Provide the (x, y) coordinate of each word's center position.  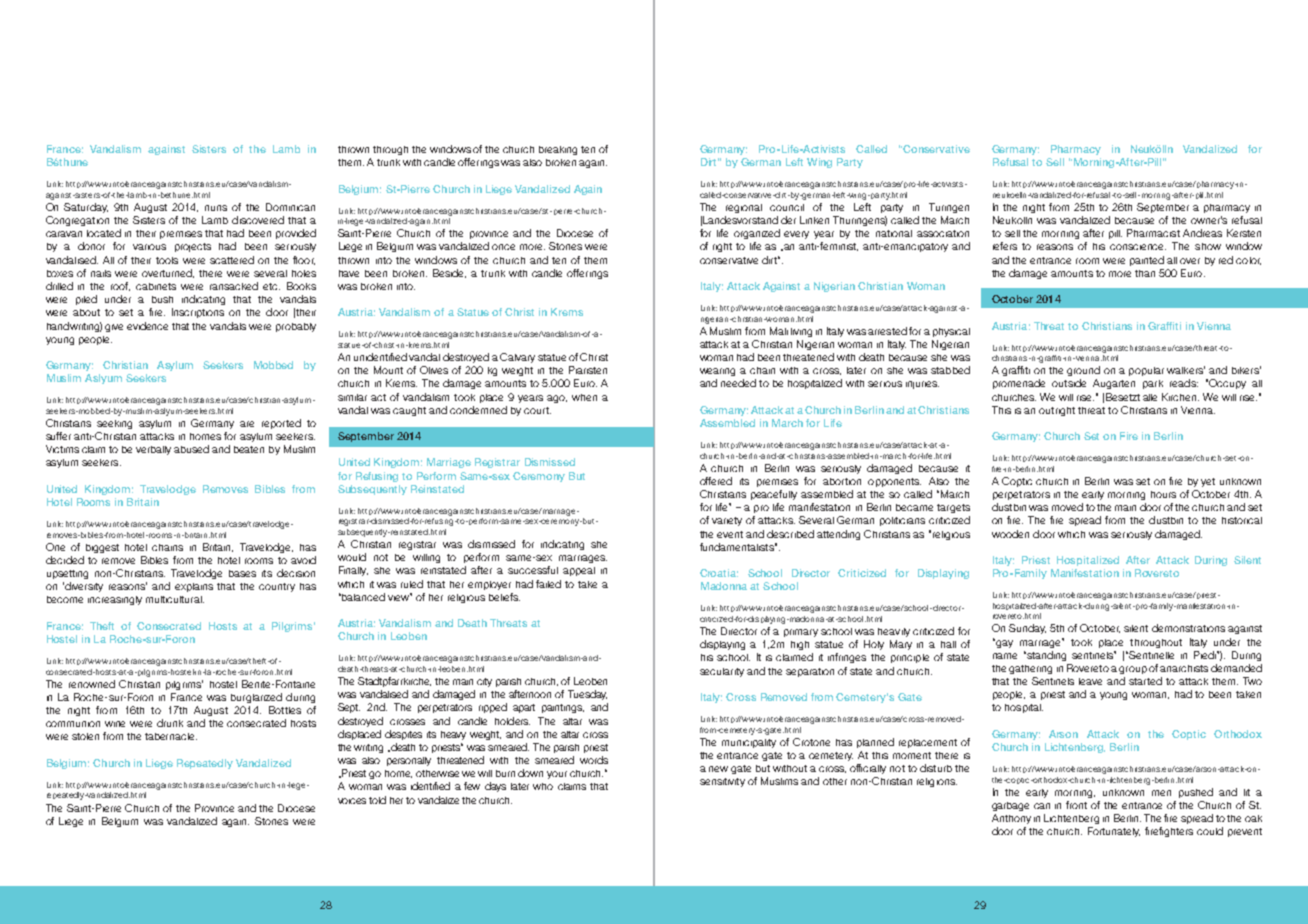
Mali (779, 331)
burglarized (256, 698)
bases (242, 573)
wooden (1010, 534)
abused (191, 449)
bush (162, 299)
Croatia (719, 573)
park (1153, 384)
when (584, 397)
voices (352, 801)
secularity (722, 672)
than (1145, 273)
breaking (558, 150)
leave (1090, 681)
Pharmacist (1153, 233)
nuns (216, 208)
